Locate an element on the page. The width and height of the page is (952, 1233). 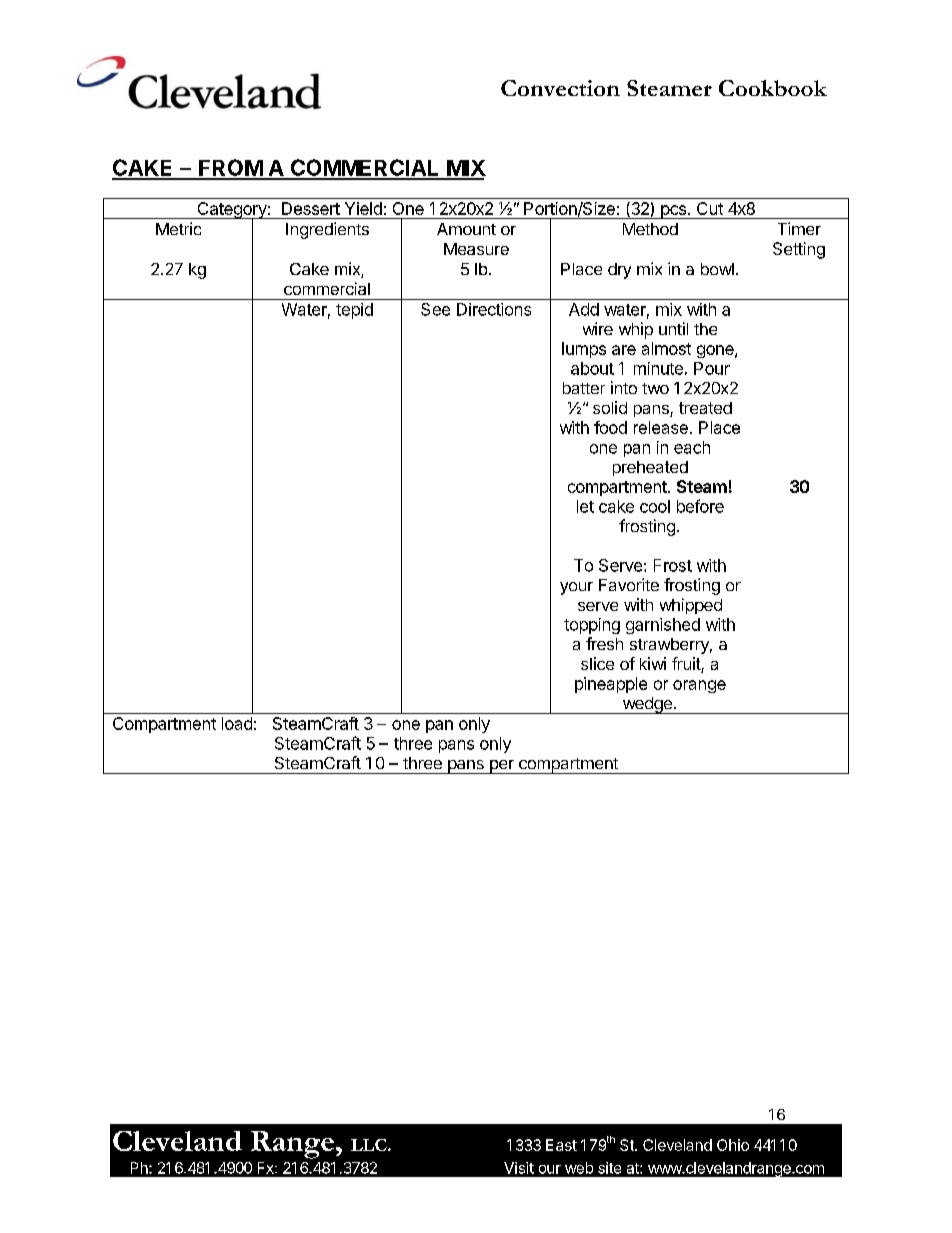
Metric is located at coordinates (178, 228).
